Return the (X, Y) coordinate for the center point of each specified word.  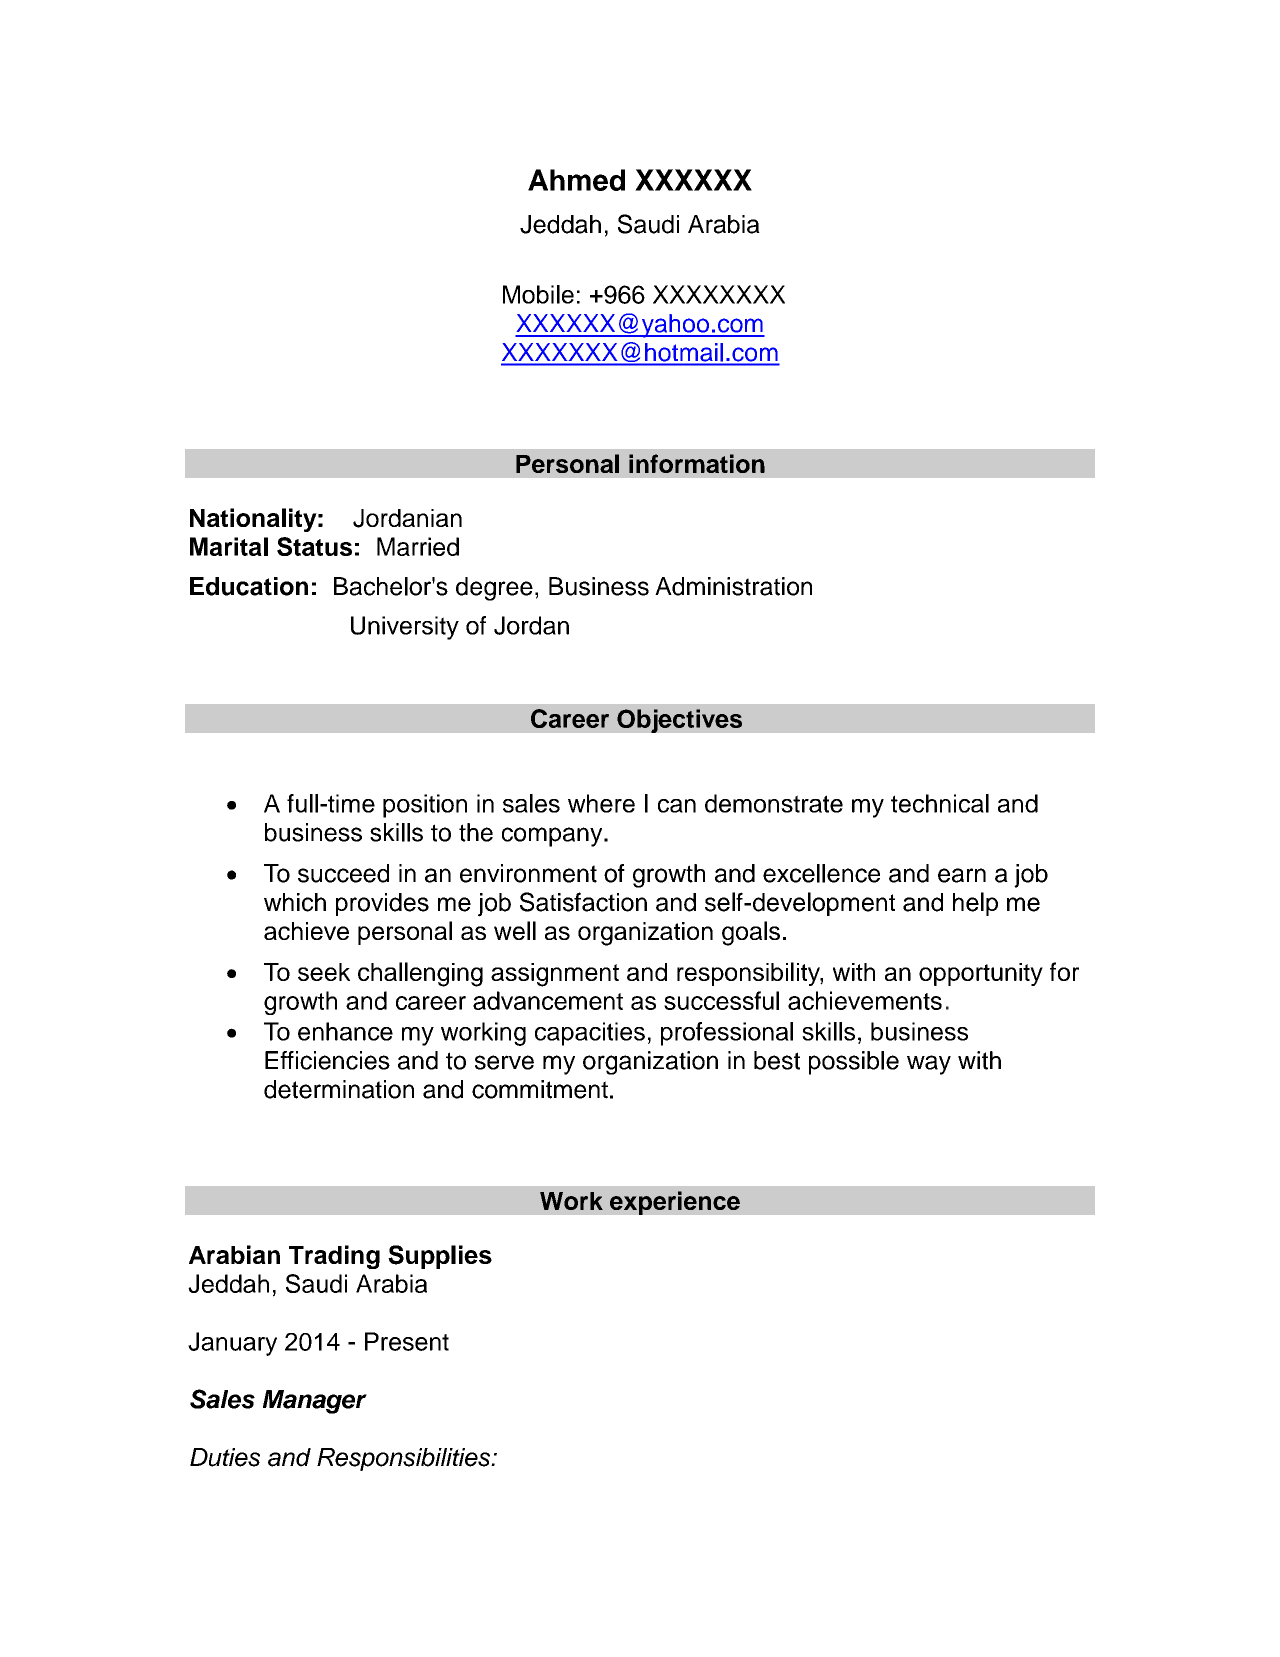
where (601, 803)
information (697, 463)
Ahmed (576, 180)
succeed (343, 873)
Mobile (538, 294)
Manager (315, 1402)
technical (940, 803)
